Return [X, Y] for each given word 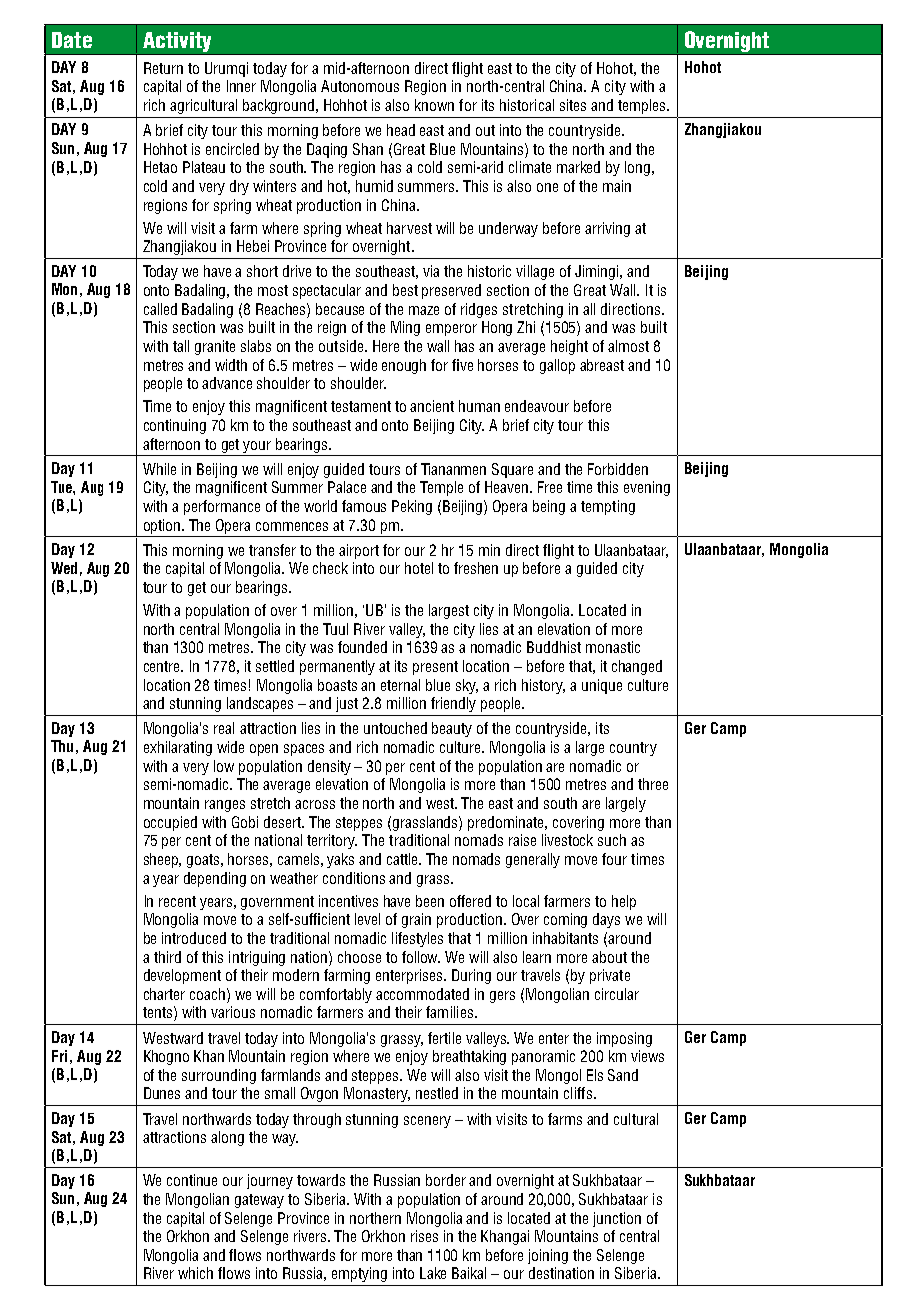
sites [573, 105]
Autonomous [360, 86]
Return [163, 68]
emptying [359, 1274]
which [195, 1273]
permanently [337, 667]
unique [602, 686]
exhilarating [178, 748]
